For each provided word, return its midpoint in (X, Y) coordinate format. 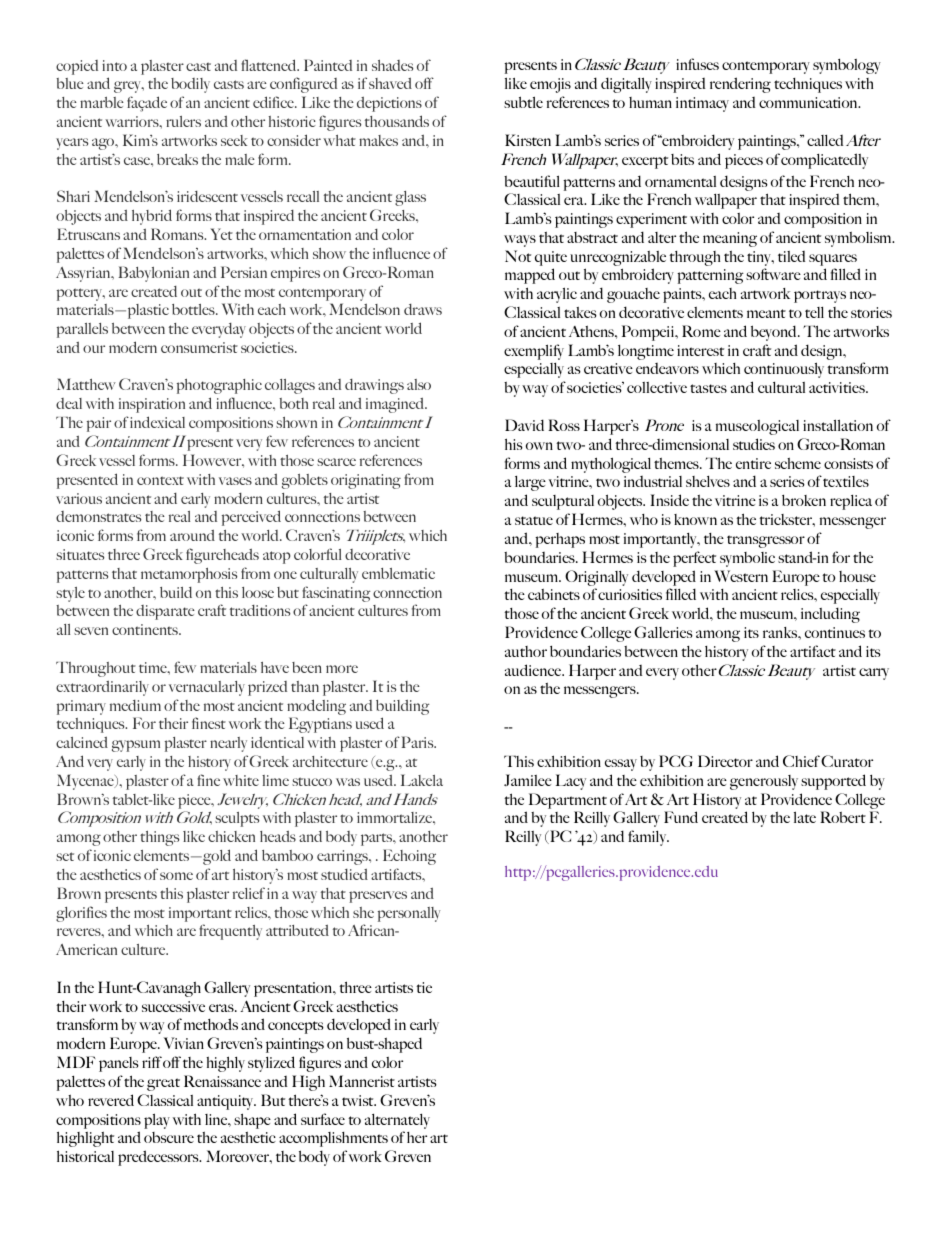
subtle (523, 102)
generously (764, 782)
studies (754, 444)
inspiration (152, 405)
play (157, 1121)
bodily (190, 85)
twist (359, 1100)
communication (809, 102)
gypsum (136, 746)
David (524, 425)
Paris (419, 742)
